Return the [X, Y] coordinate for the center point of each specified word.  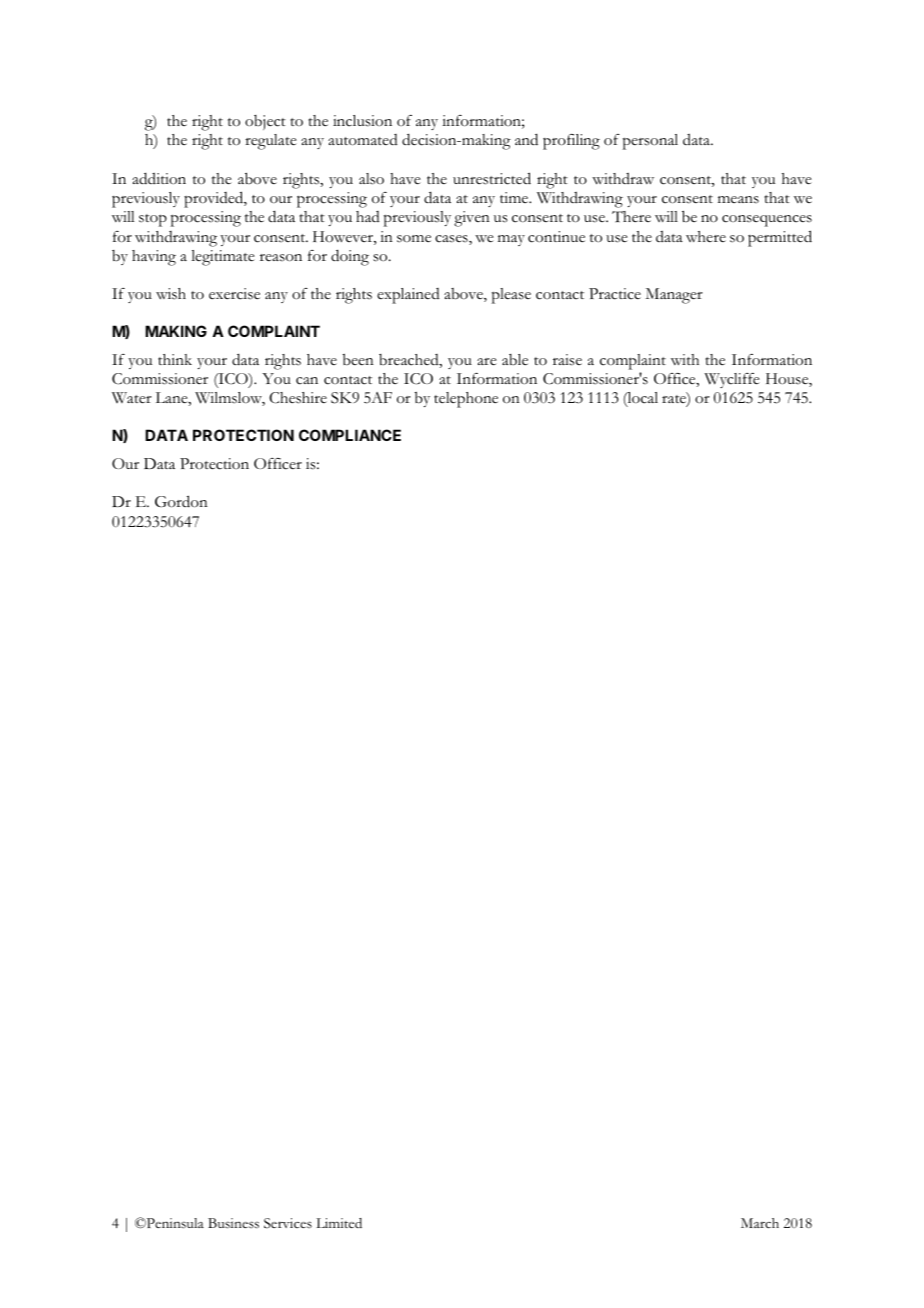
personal [650, 142]
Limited [339, 1223]
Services [288, 1223]
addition [159, 178]
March [760, 1223]
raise [567, 360]
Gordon [181, 501]
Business [233, 1223]
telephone [466, 400]
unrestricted [492, 178]
